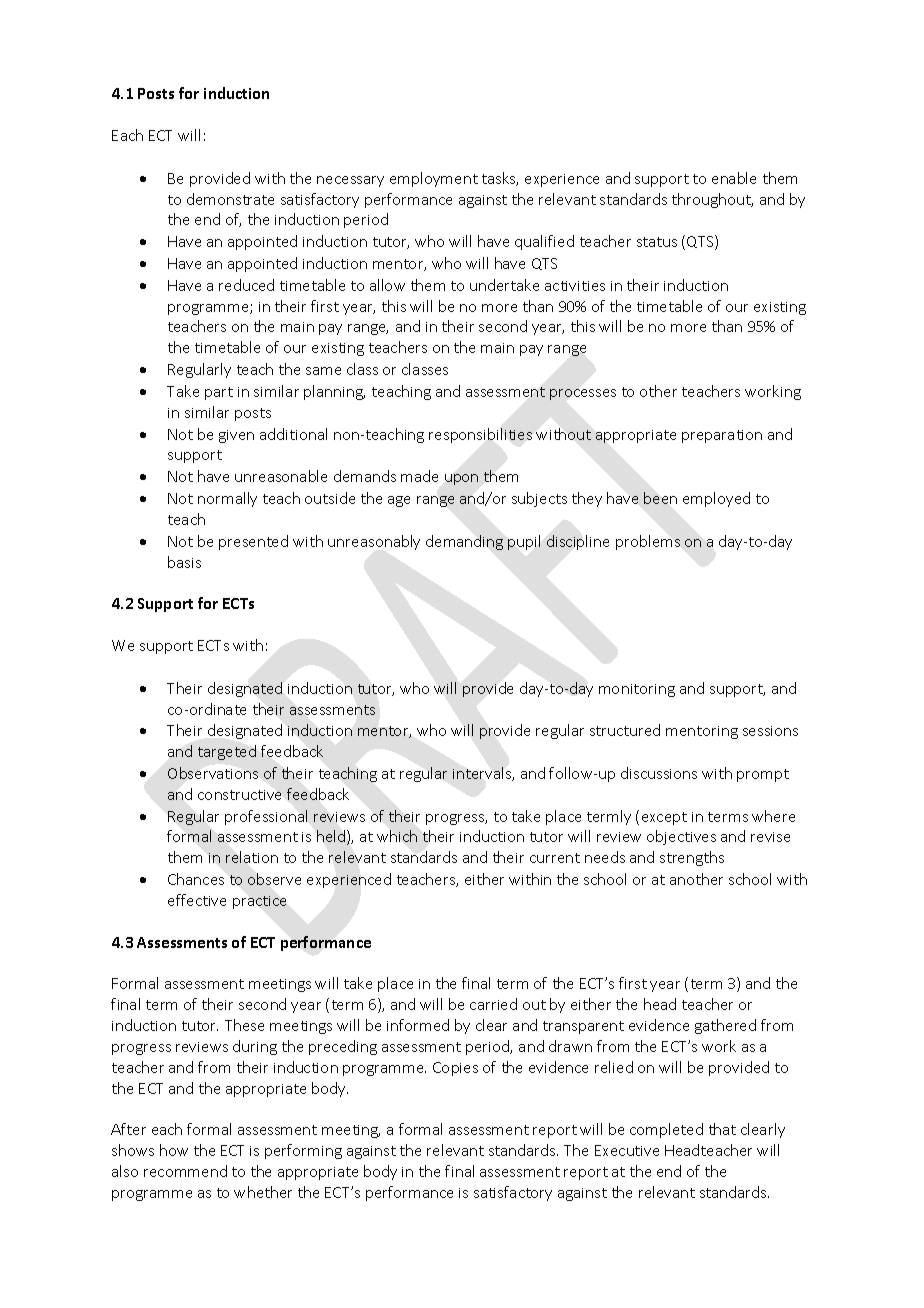  Describe the element at coordinates (434, 179) in the page. I see `employment` at that location.
